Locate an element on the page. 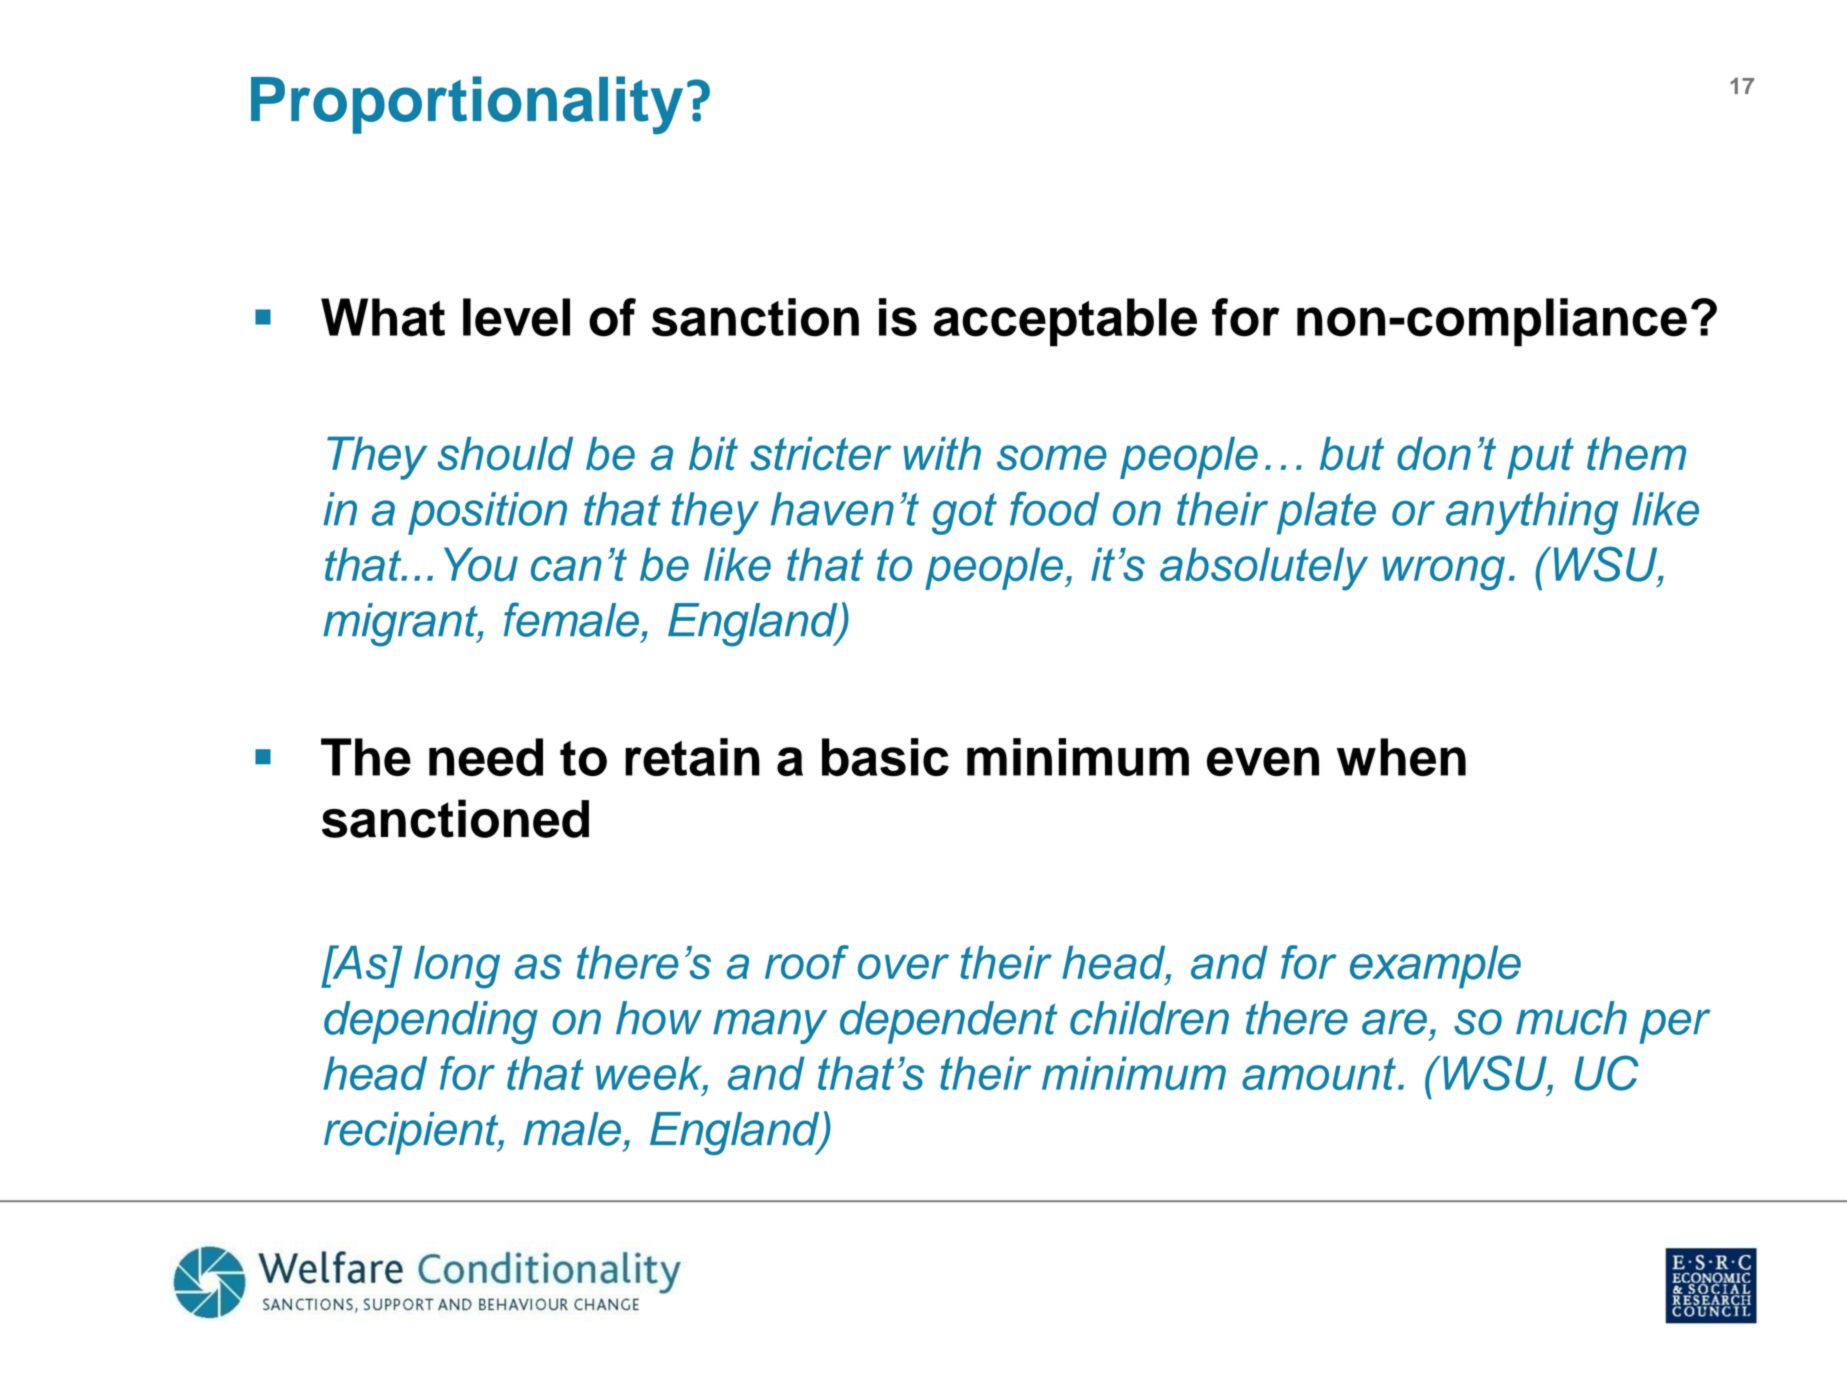  them is located at coordinates (1636, 454).
